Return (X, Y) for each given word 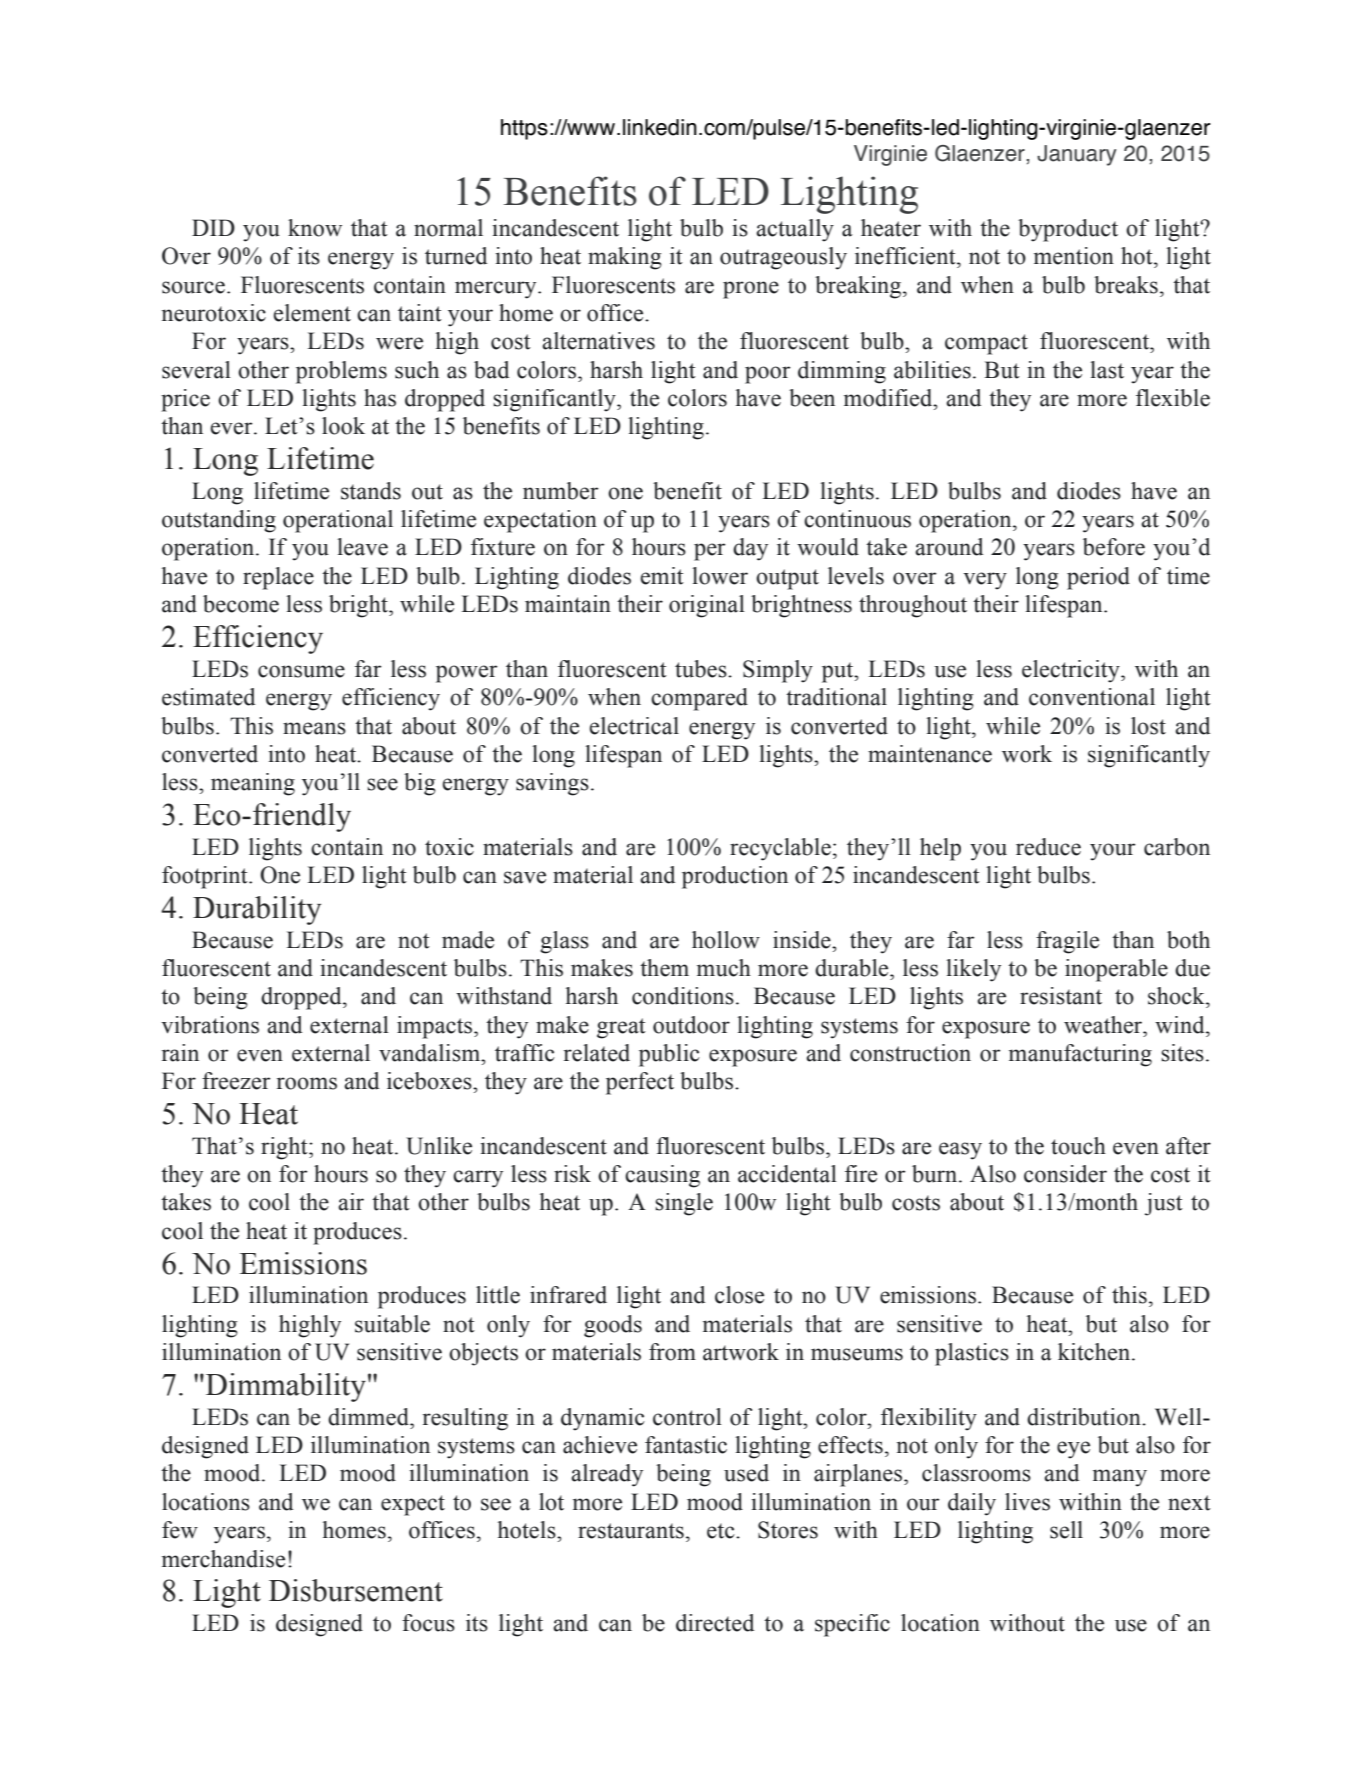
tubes (702, 669)
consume (301, 671)
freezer (236, 1081)
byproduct (1068, 230)
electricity (1072, 671)
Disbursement (356, 1590)
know (315, 228)
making (625, 258)
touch (1078, 1146)
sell (1066, 1530)
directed (715, 1623)
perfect (640, 1083)
